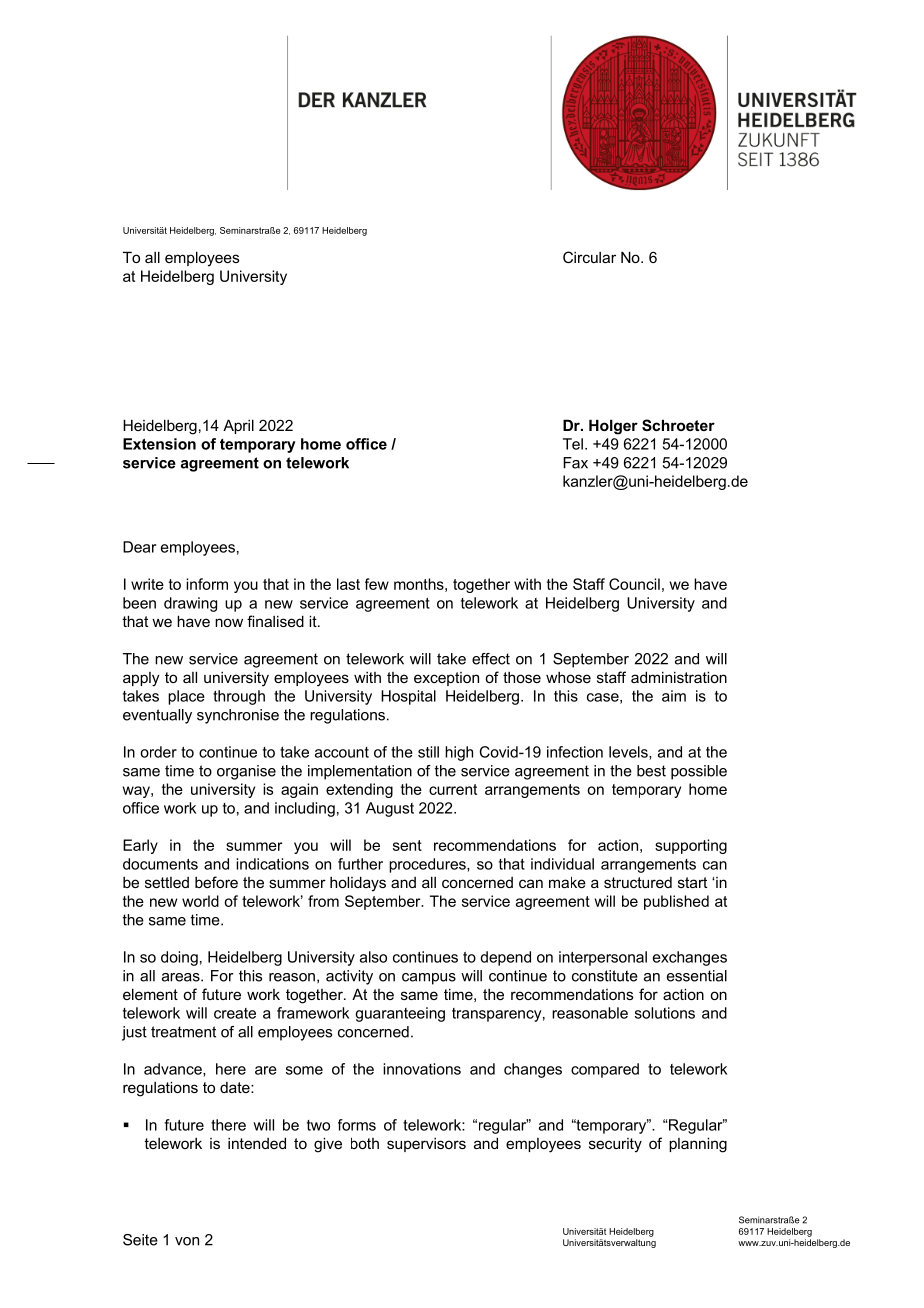 The height and width of the document is (1308, 924). Describe the element at coordinates (613, 427) in the document. I see `Holger` at that location.
